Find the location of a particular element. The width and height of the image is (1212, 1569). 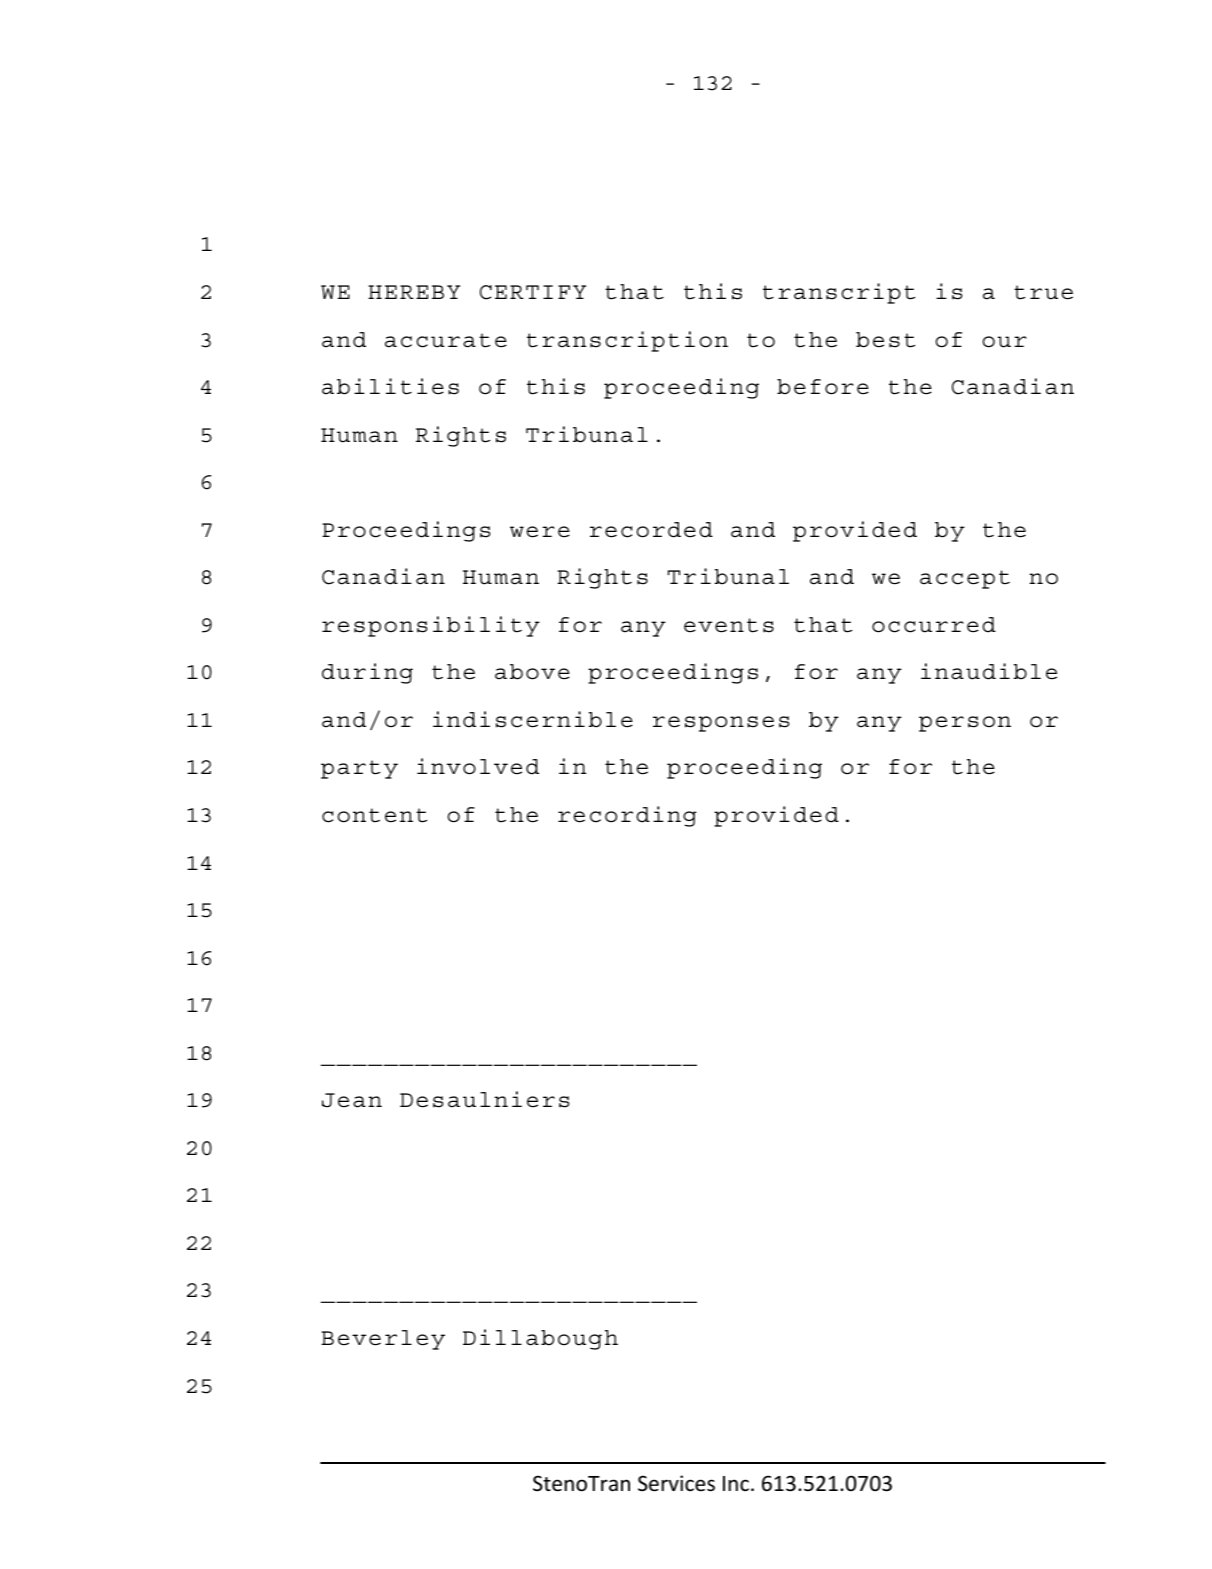

Inc is located at coordinates (736, 1483).
